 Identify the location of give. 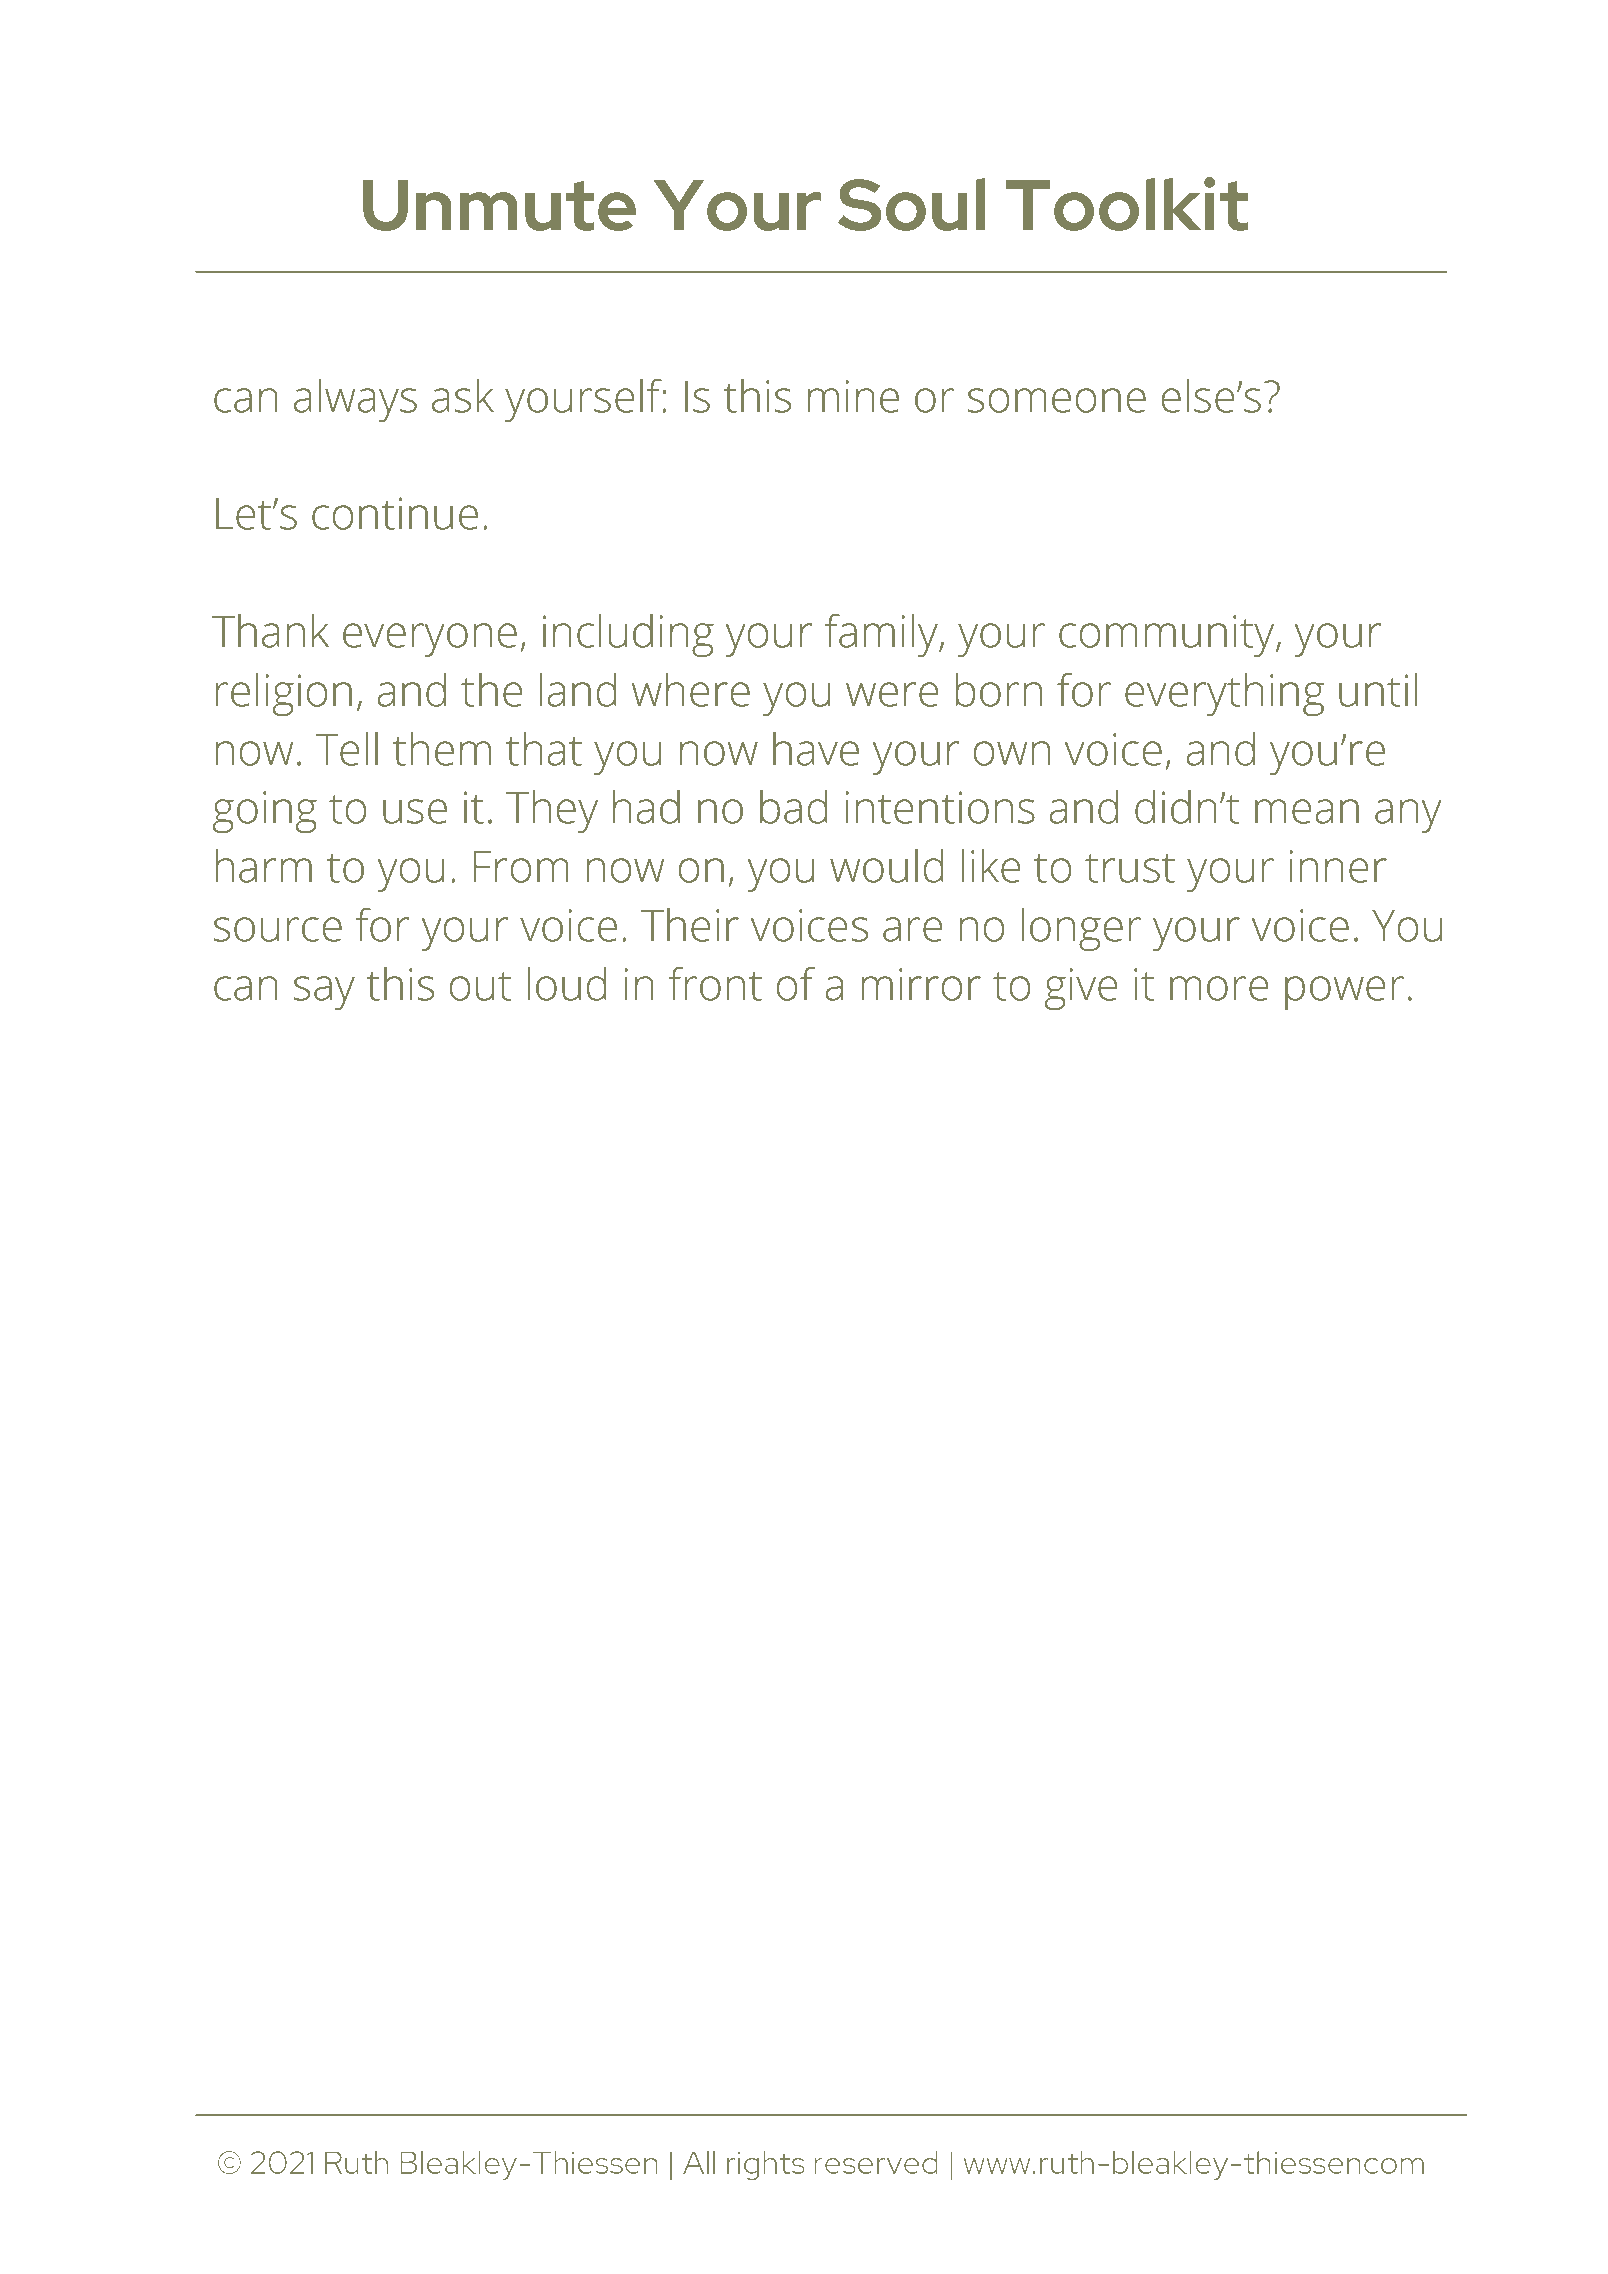
(1081, 989).
